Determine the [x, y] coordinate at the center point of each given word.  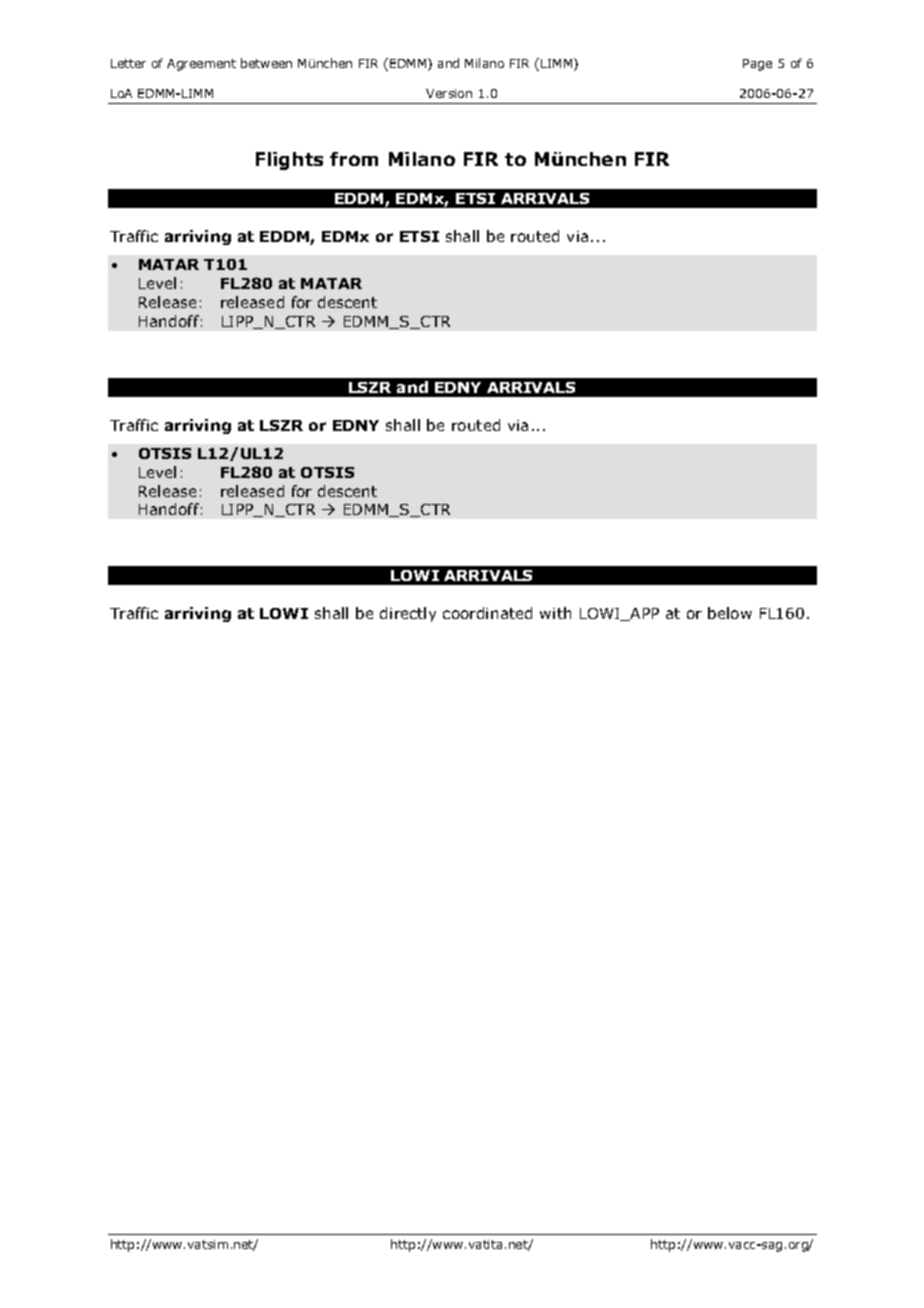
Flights [289, 161]
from [354, 159]
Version [449, 93]
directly [408, 614]
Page [757, 65]
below [730, 613]
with [555, 613]
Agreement [201, 65]
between [266, 63]
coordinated [487, 613]
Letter [128, 63]
